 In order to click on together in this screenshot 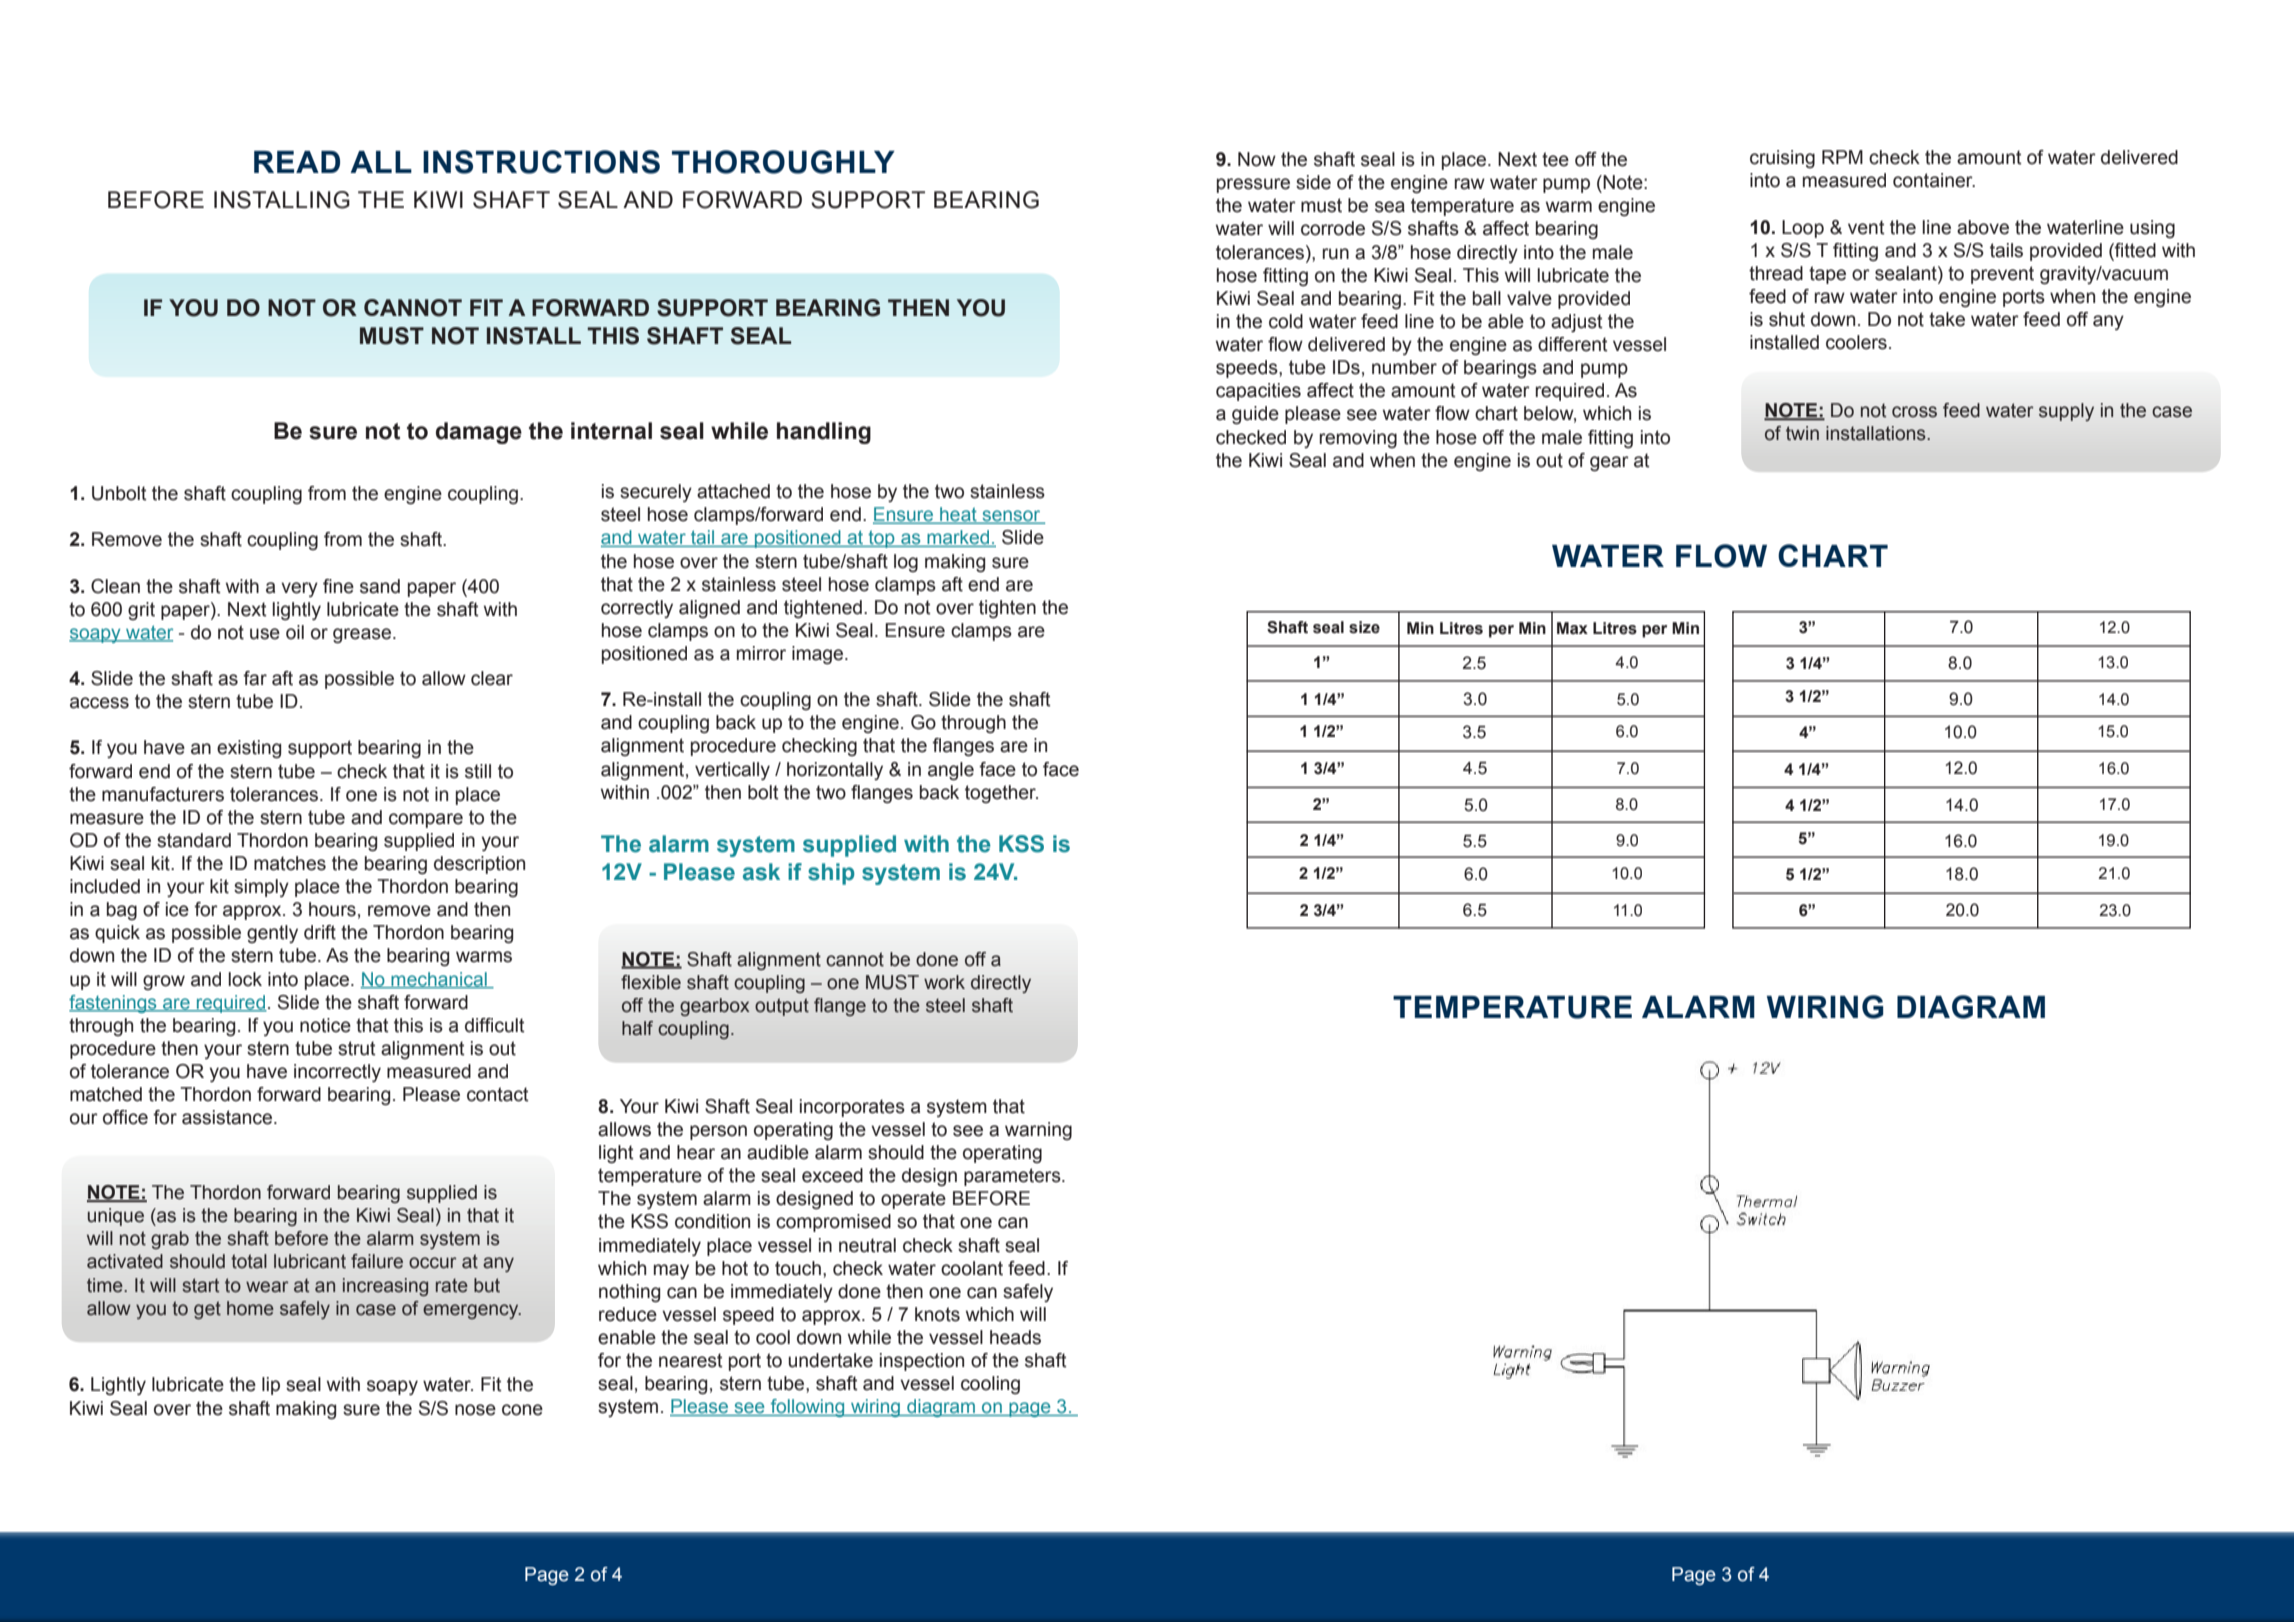, I will do `click(1001, 794)`.
